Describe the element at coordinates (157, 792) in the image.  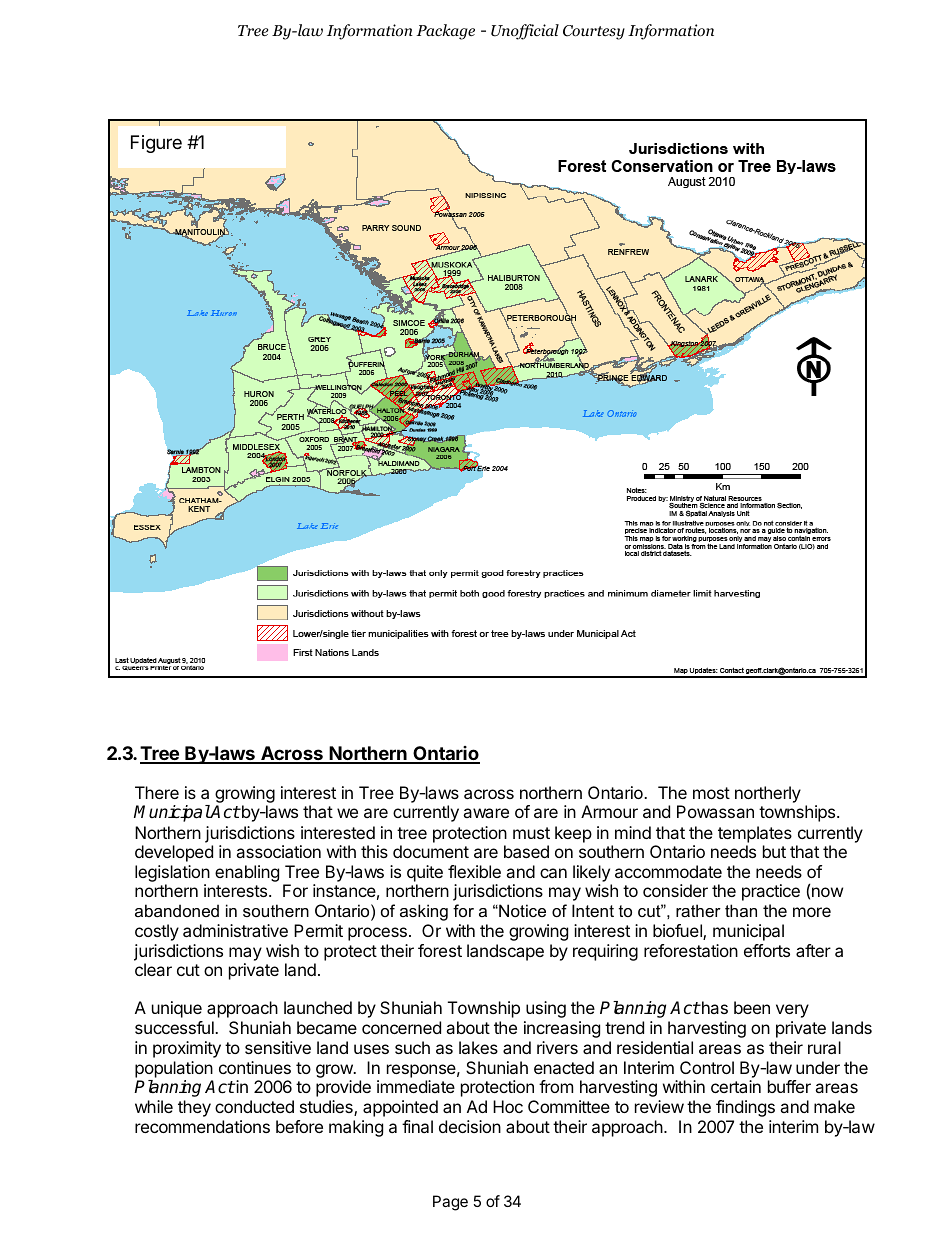
I see `There` at that location.
